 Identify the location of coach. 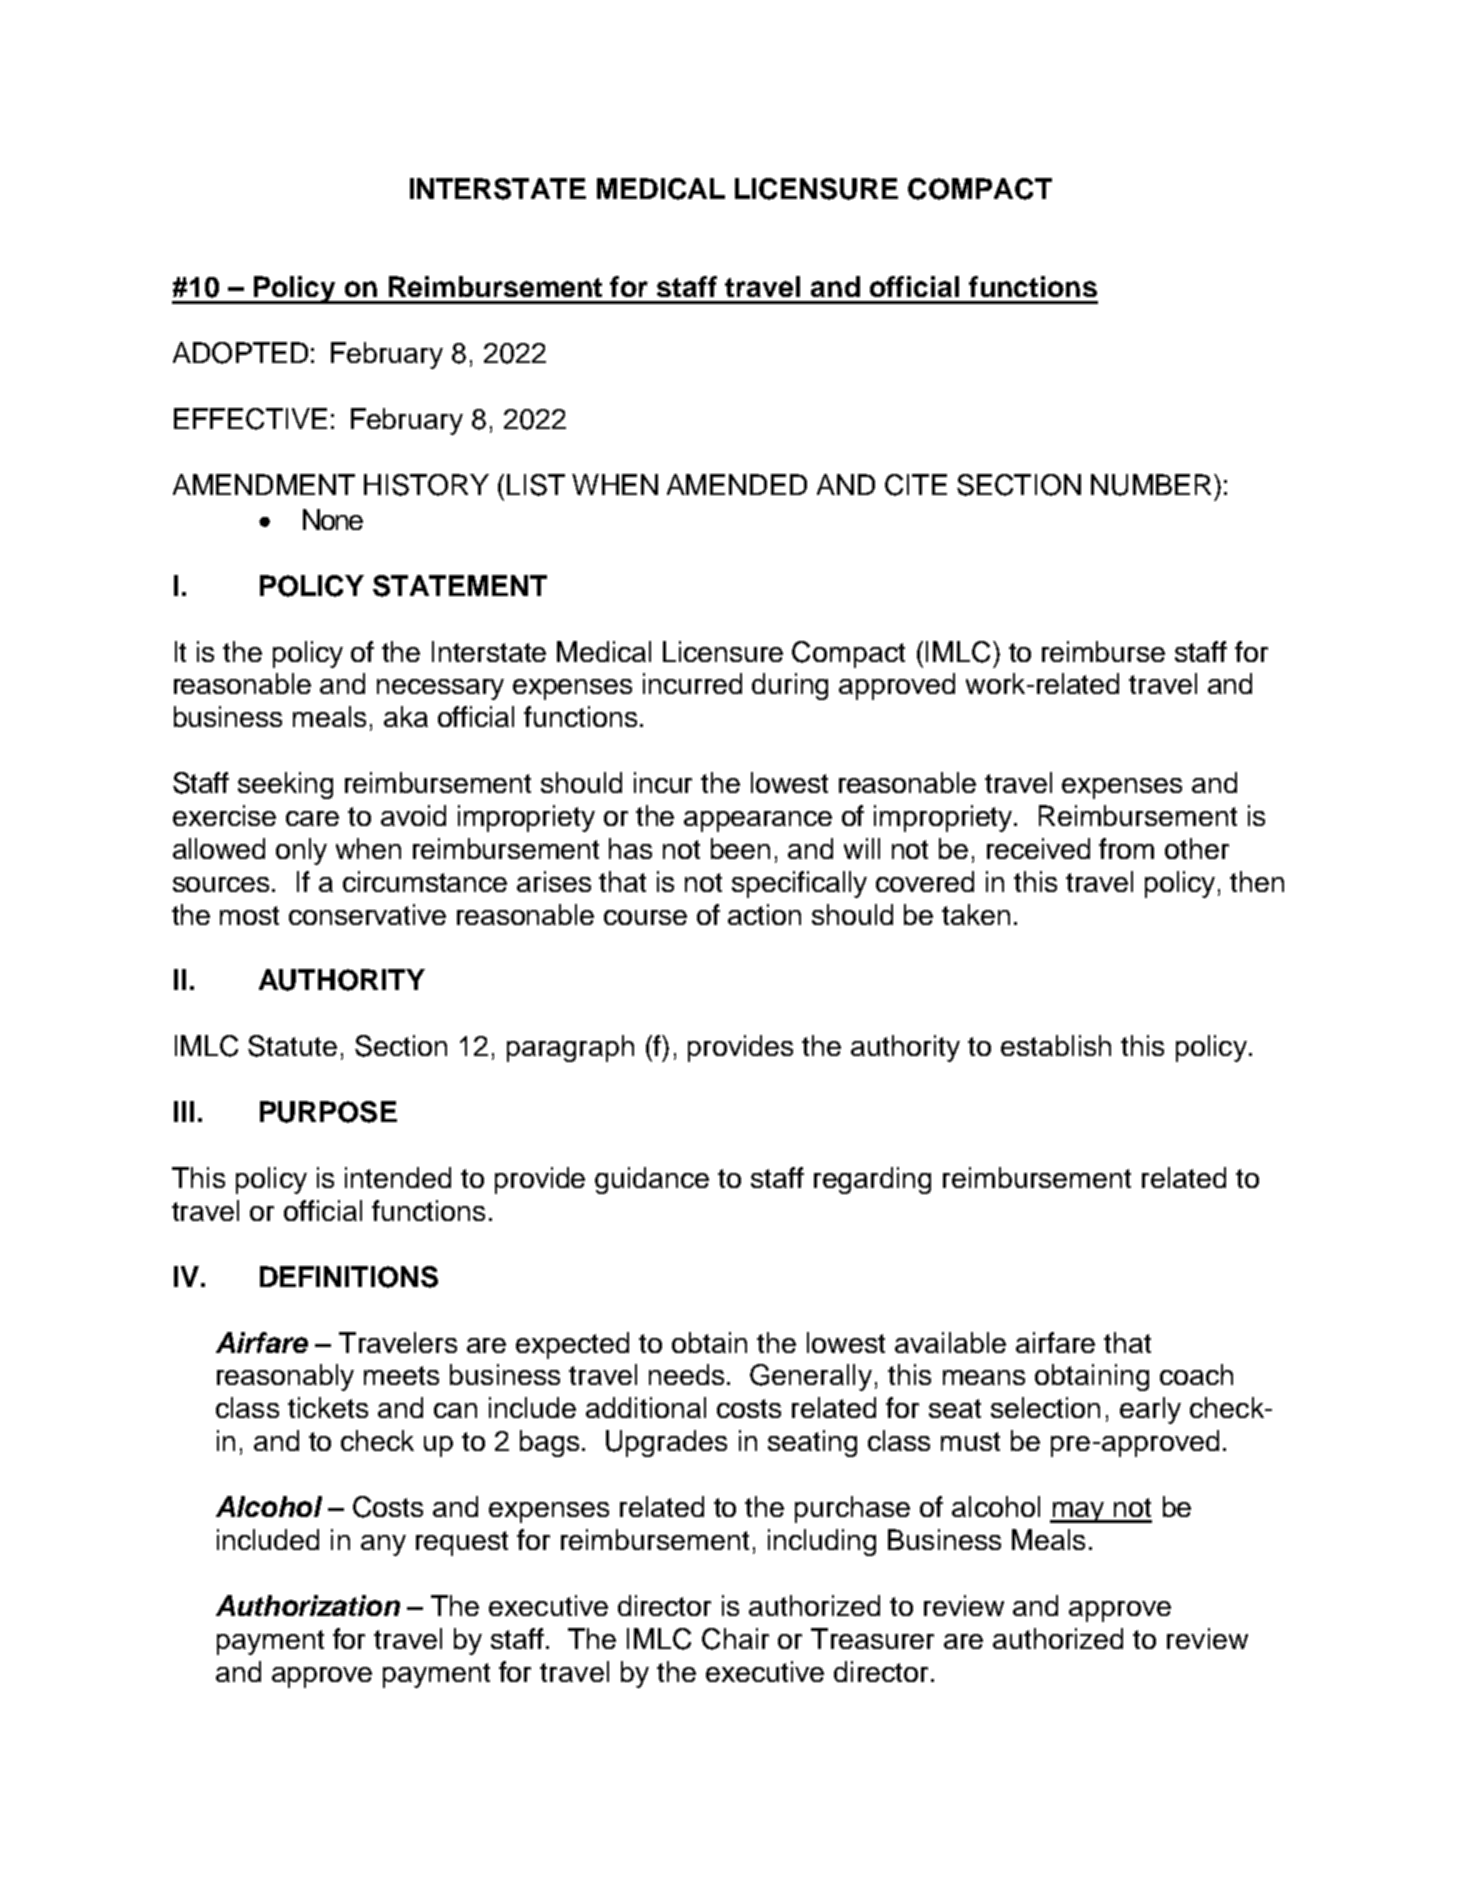
(1196, 1374).
